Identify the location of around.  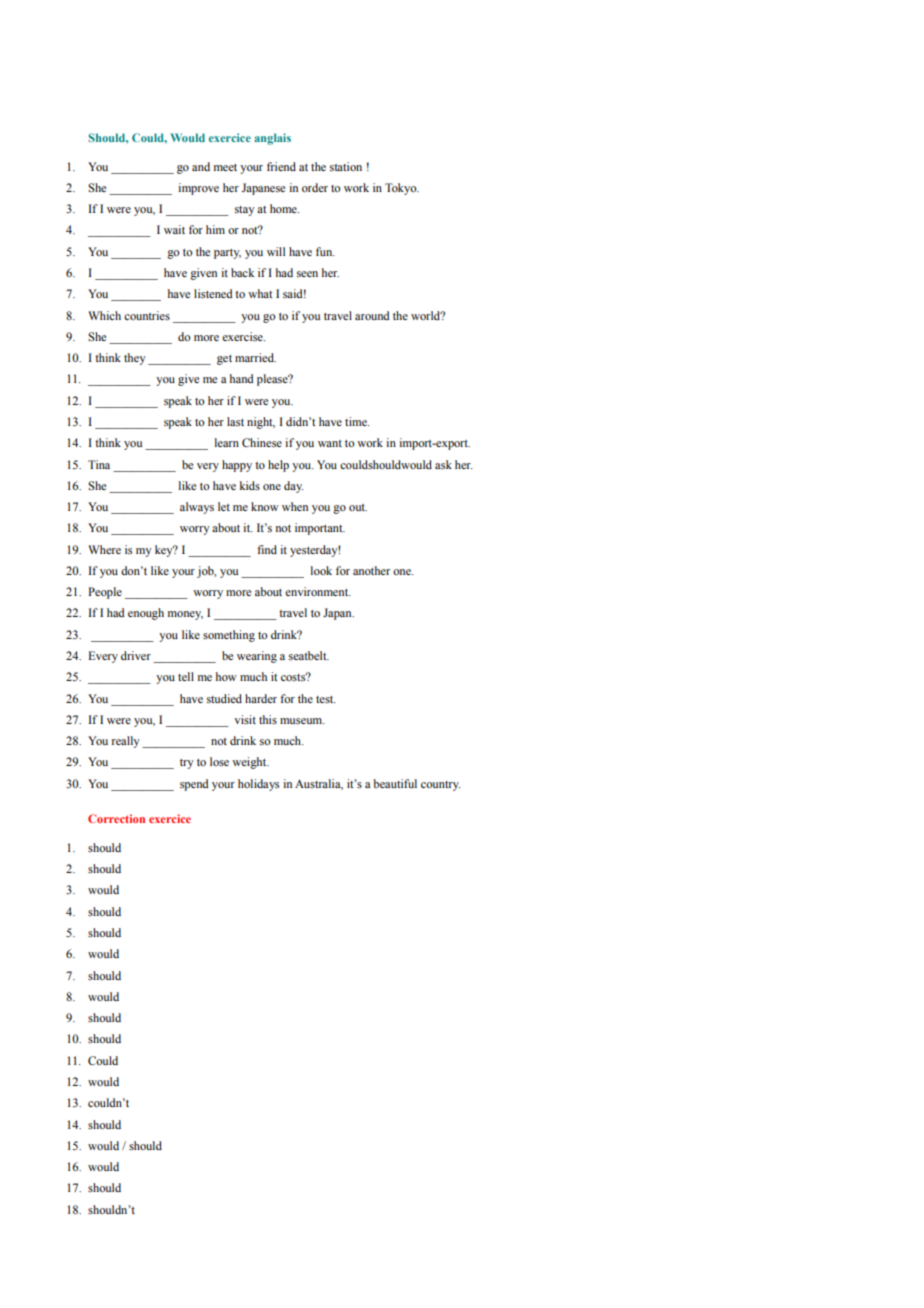
(372, 315).
